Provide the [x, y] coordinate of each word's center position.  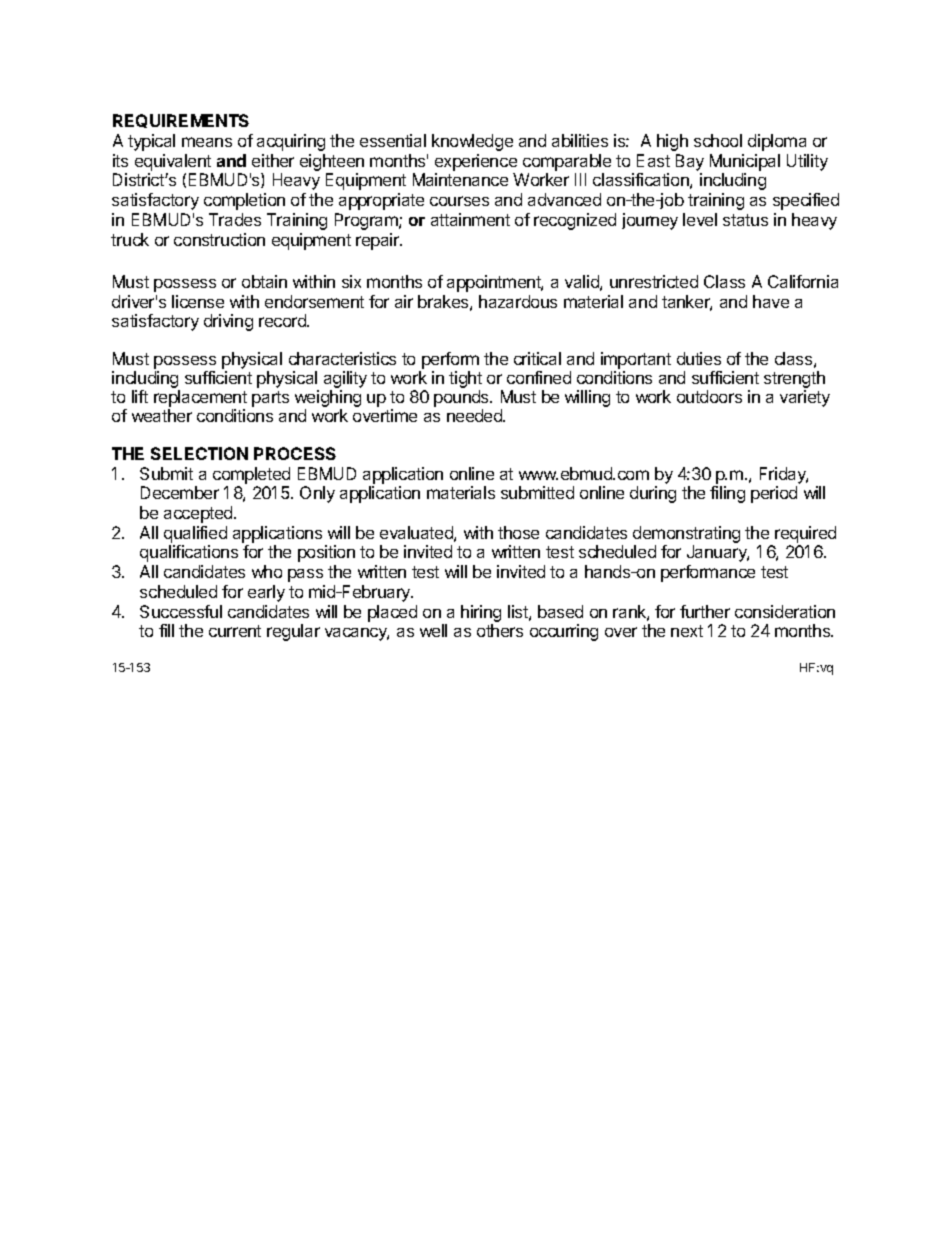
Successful [181, 611]
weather [162, 415]
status [745, 220]
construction [219, 239]
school [718, 140]
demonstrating [686, 536]
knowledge [472, 142]
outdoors [709, 396]
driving [228, 322]
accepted [199, 514]
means [207, 142]
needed [476, 415]
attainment [470, 219]
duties [699, 358]
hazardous [518, 301]
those [518, 532]
